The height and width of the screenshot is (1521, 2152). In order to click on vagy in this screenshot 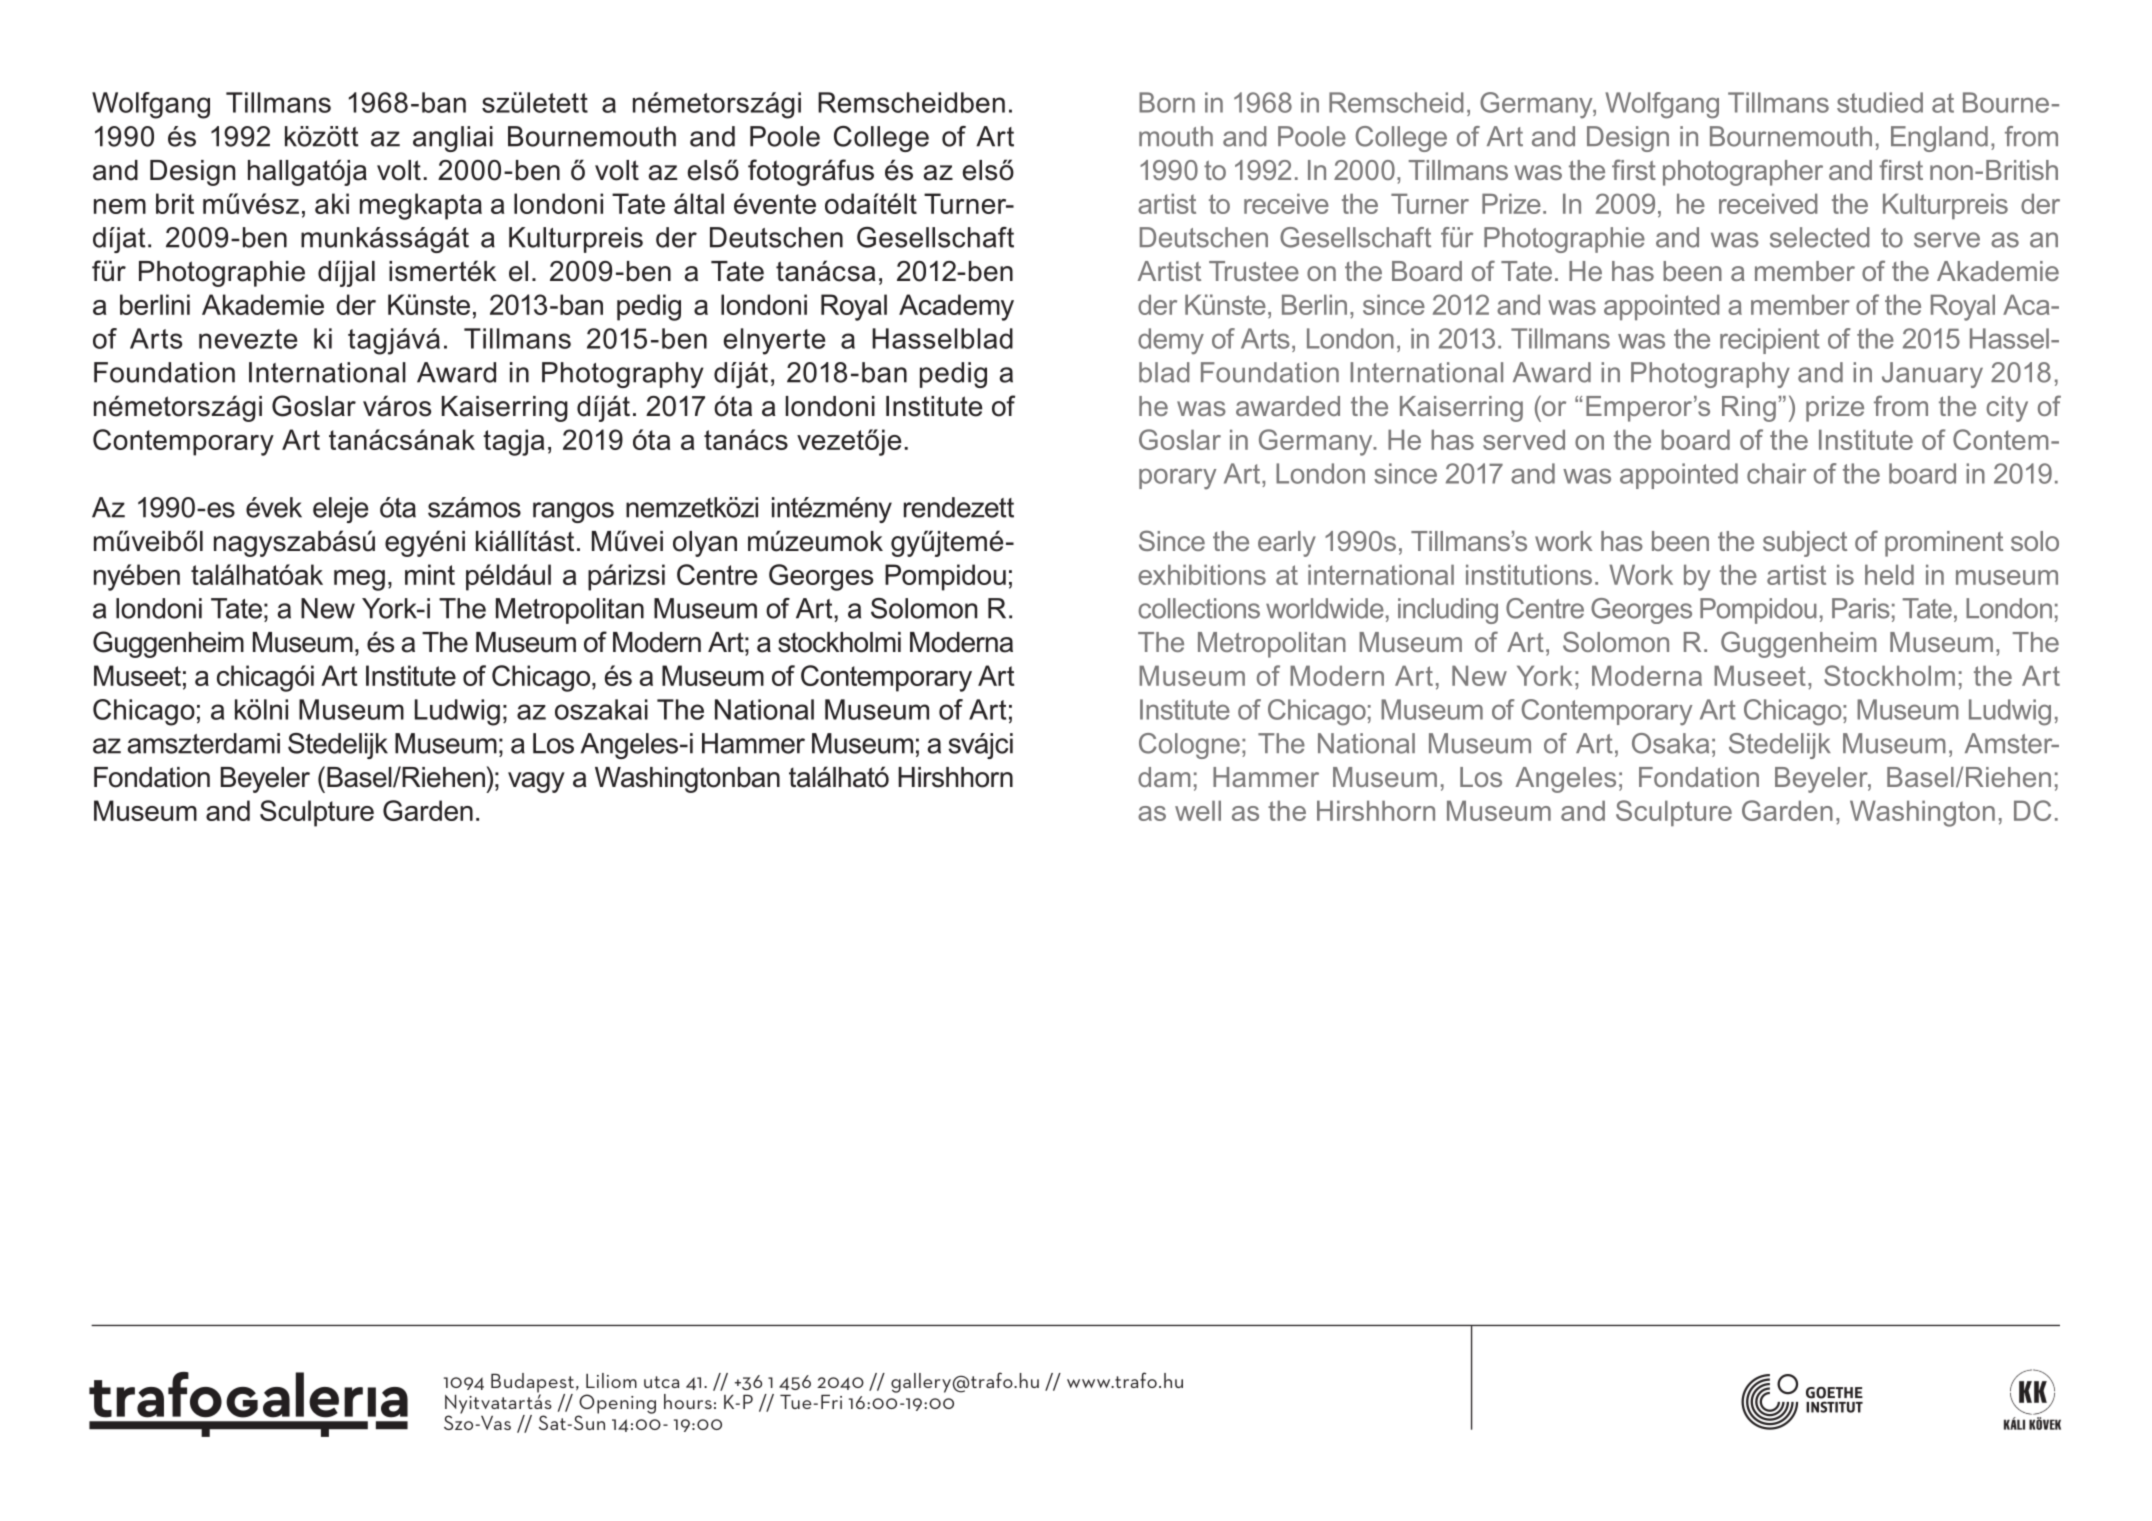, I will do `click(536, 782)`.
